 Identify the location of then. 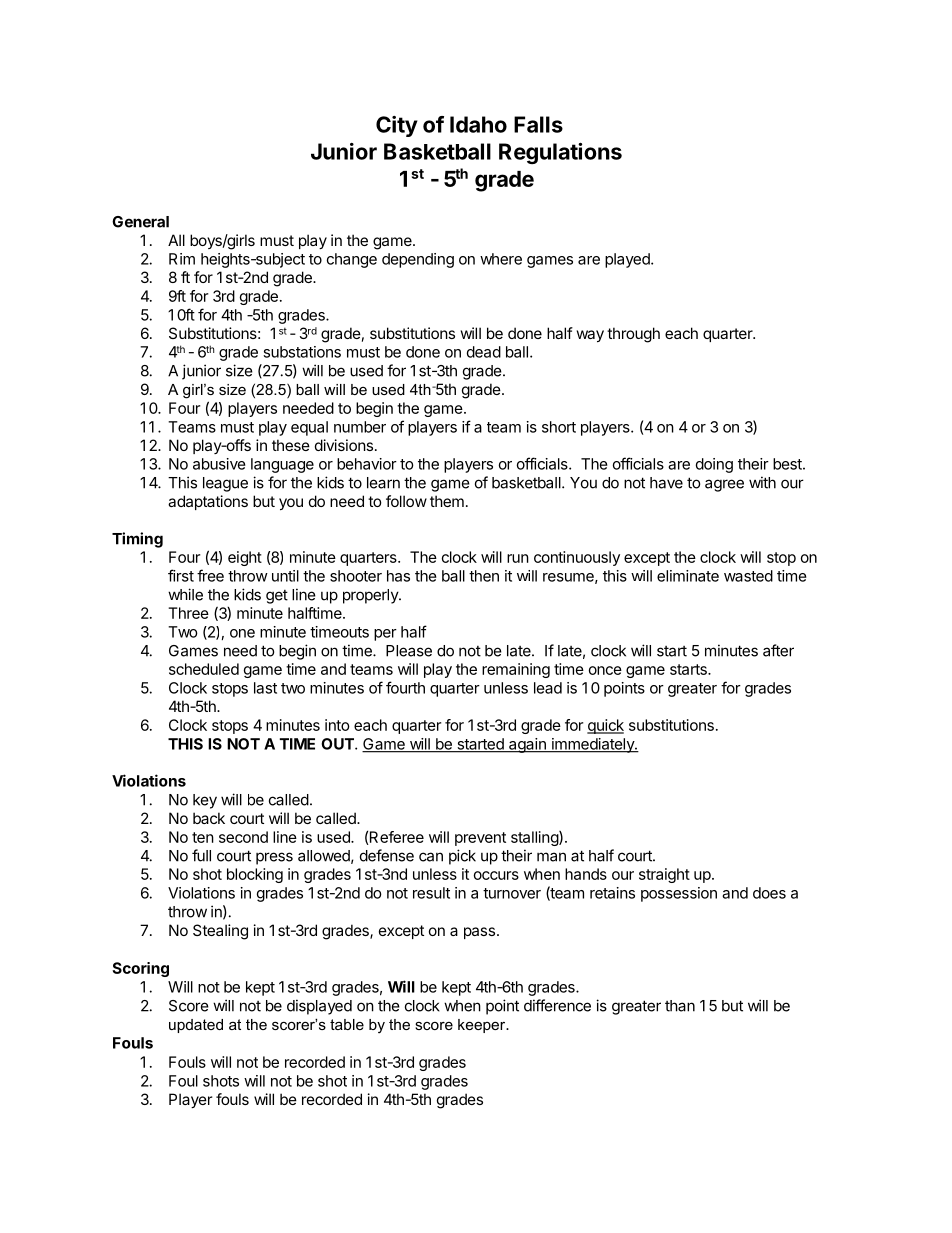
(484, 576).
